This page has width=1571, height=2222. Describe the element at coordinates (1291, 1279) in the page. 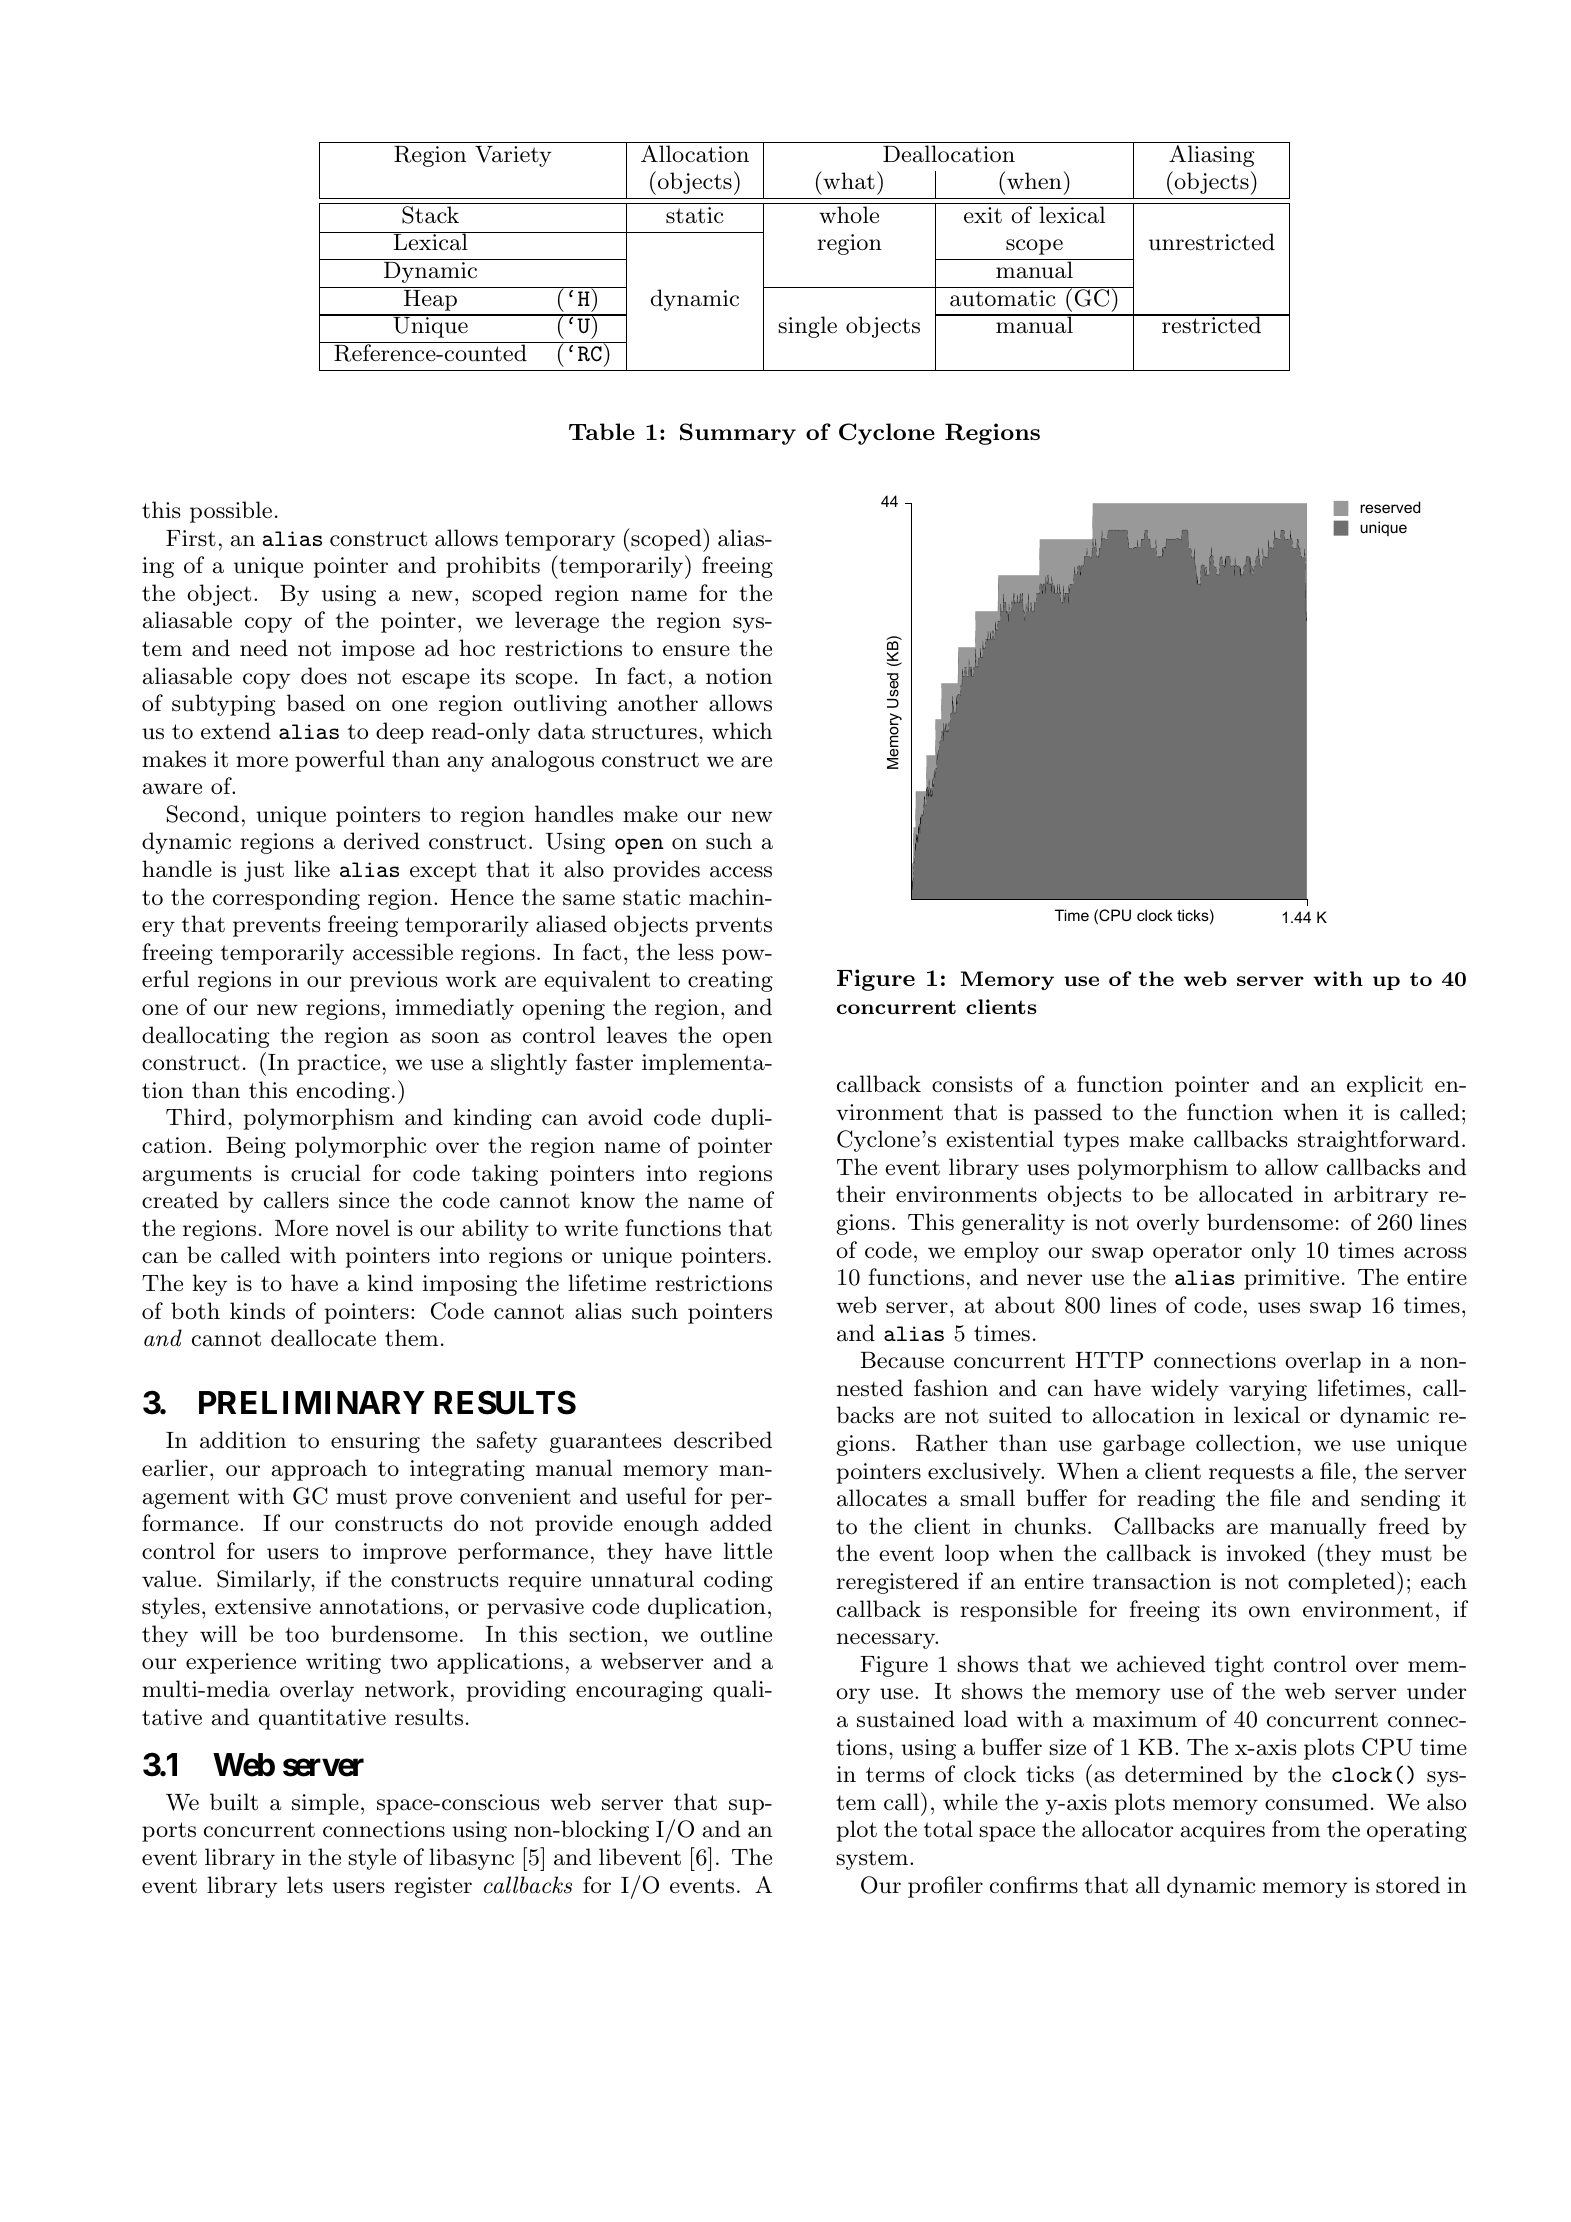

I see `primitive` at that location.
